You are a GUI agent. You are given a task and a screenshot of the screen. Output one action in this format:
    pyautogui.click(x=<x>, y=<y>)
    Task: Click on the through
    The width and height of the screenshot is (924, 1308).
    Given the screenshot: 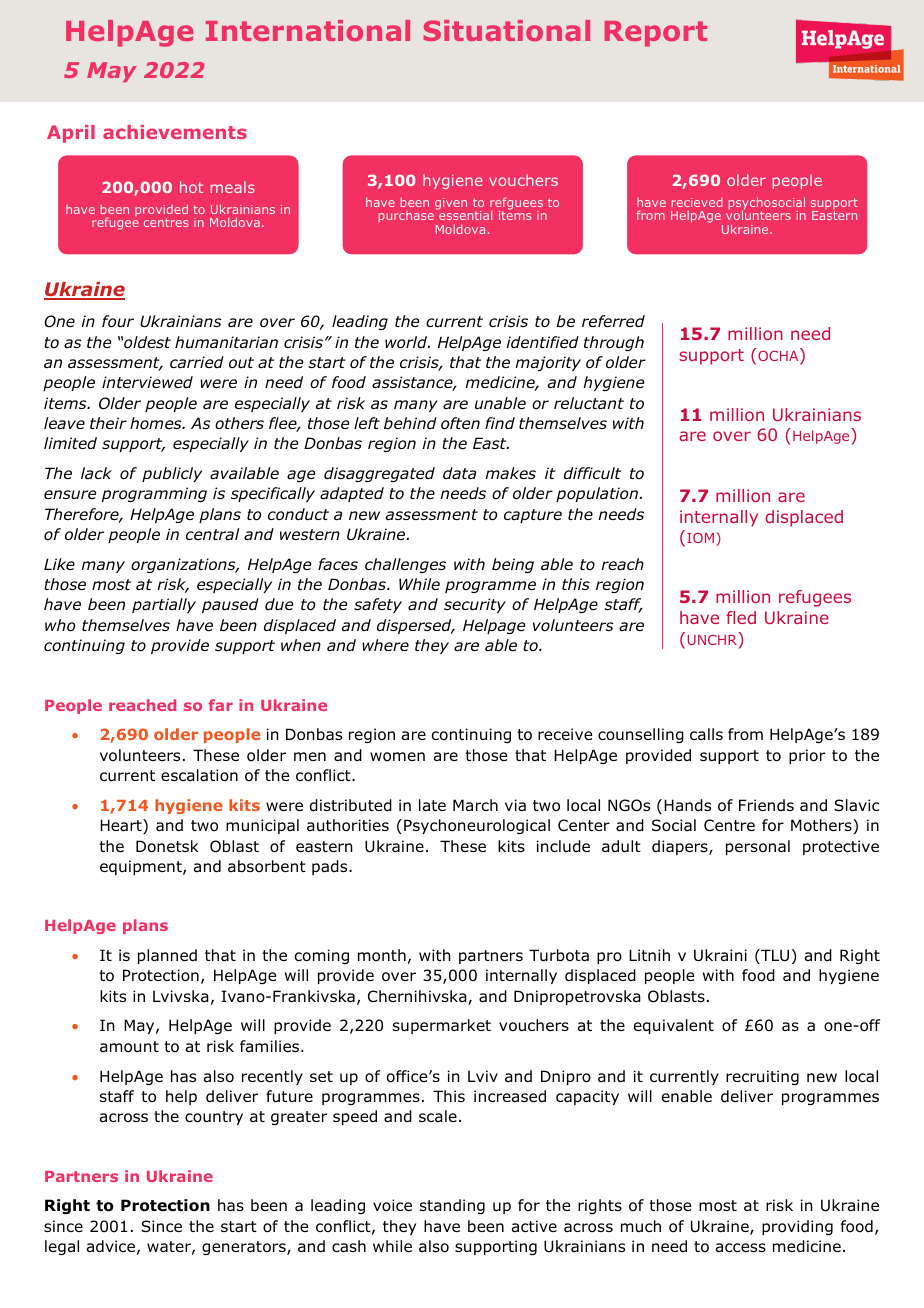 What is the action you would take?
    pyautogui.click(x=614, y=343)
